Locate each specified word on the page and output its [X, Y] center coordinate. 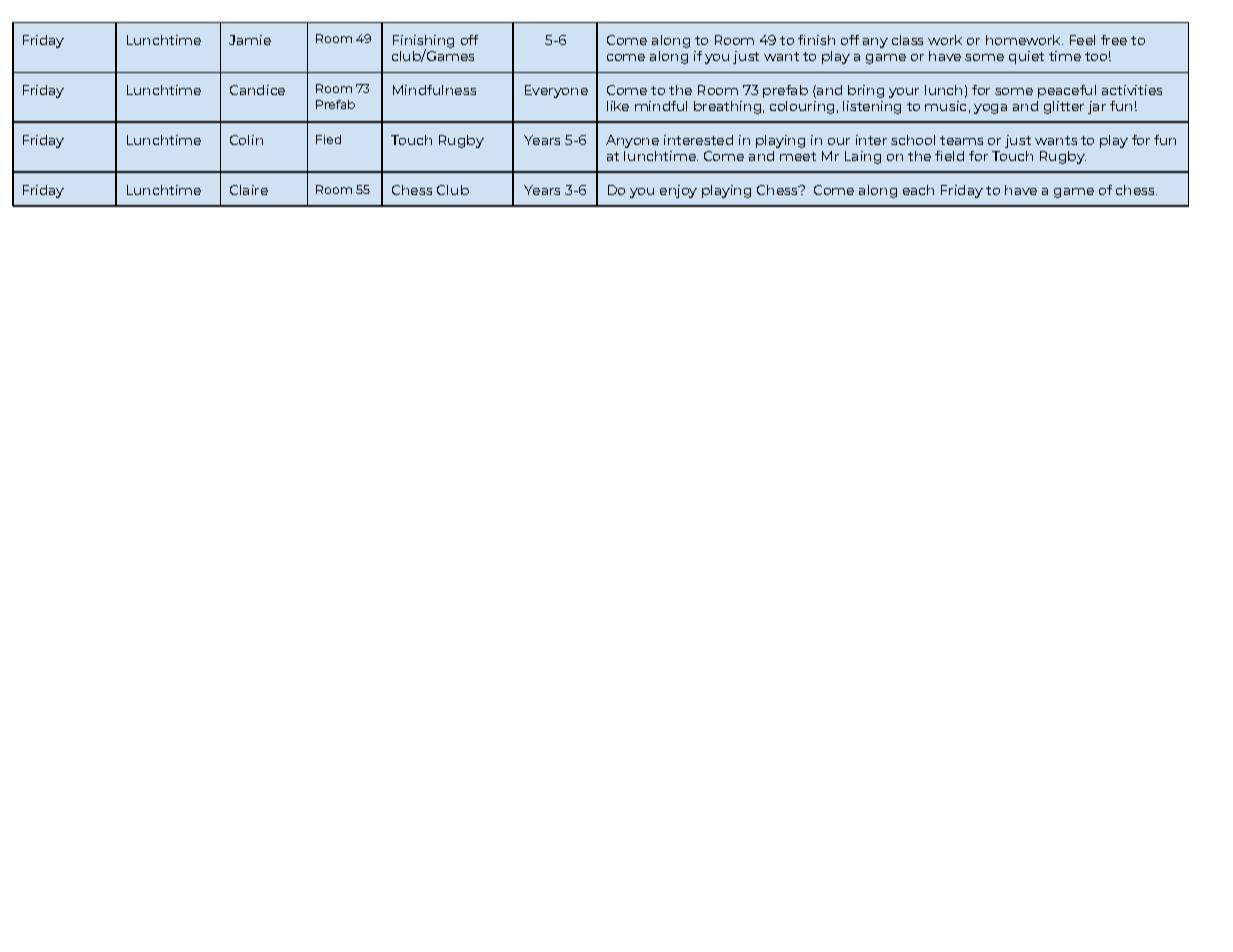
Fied [328, 139]
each [918, 190]
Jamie [250, 40]
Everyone [556, 91]
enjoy [678, 191]
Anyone [632, 141]
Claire [249, 190]
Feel [1082, 40]
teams [961, 140]
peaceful [1067, 91]
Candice [257, 90]
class [907, 40]
